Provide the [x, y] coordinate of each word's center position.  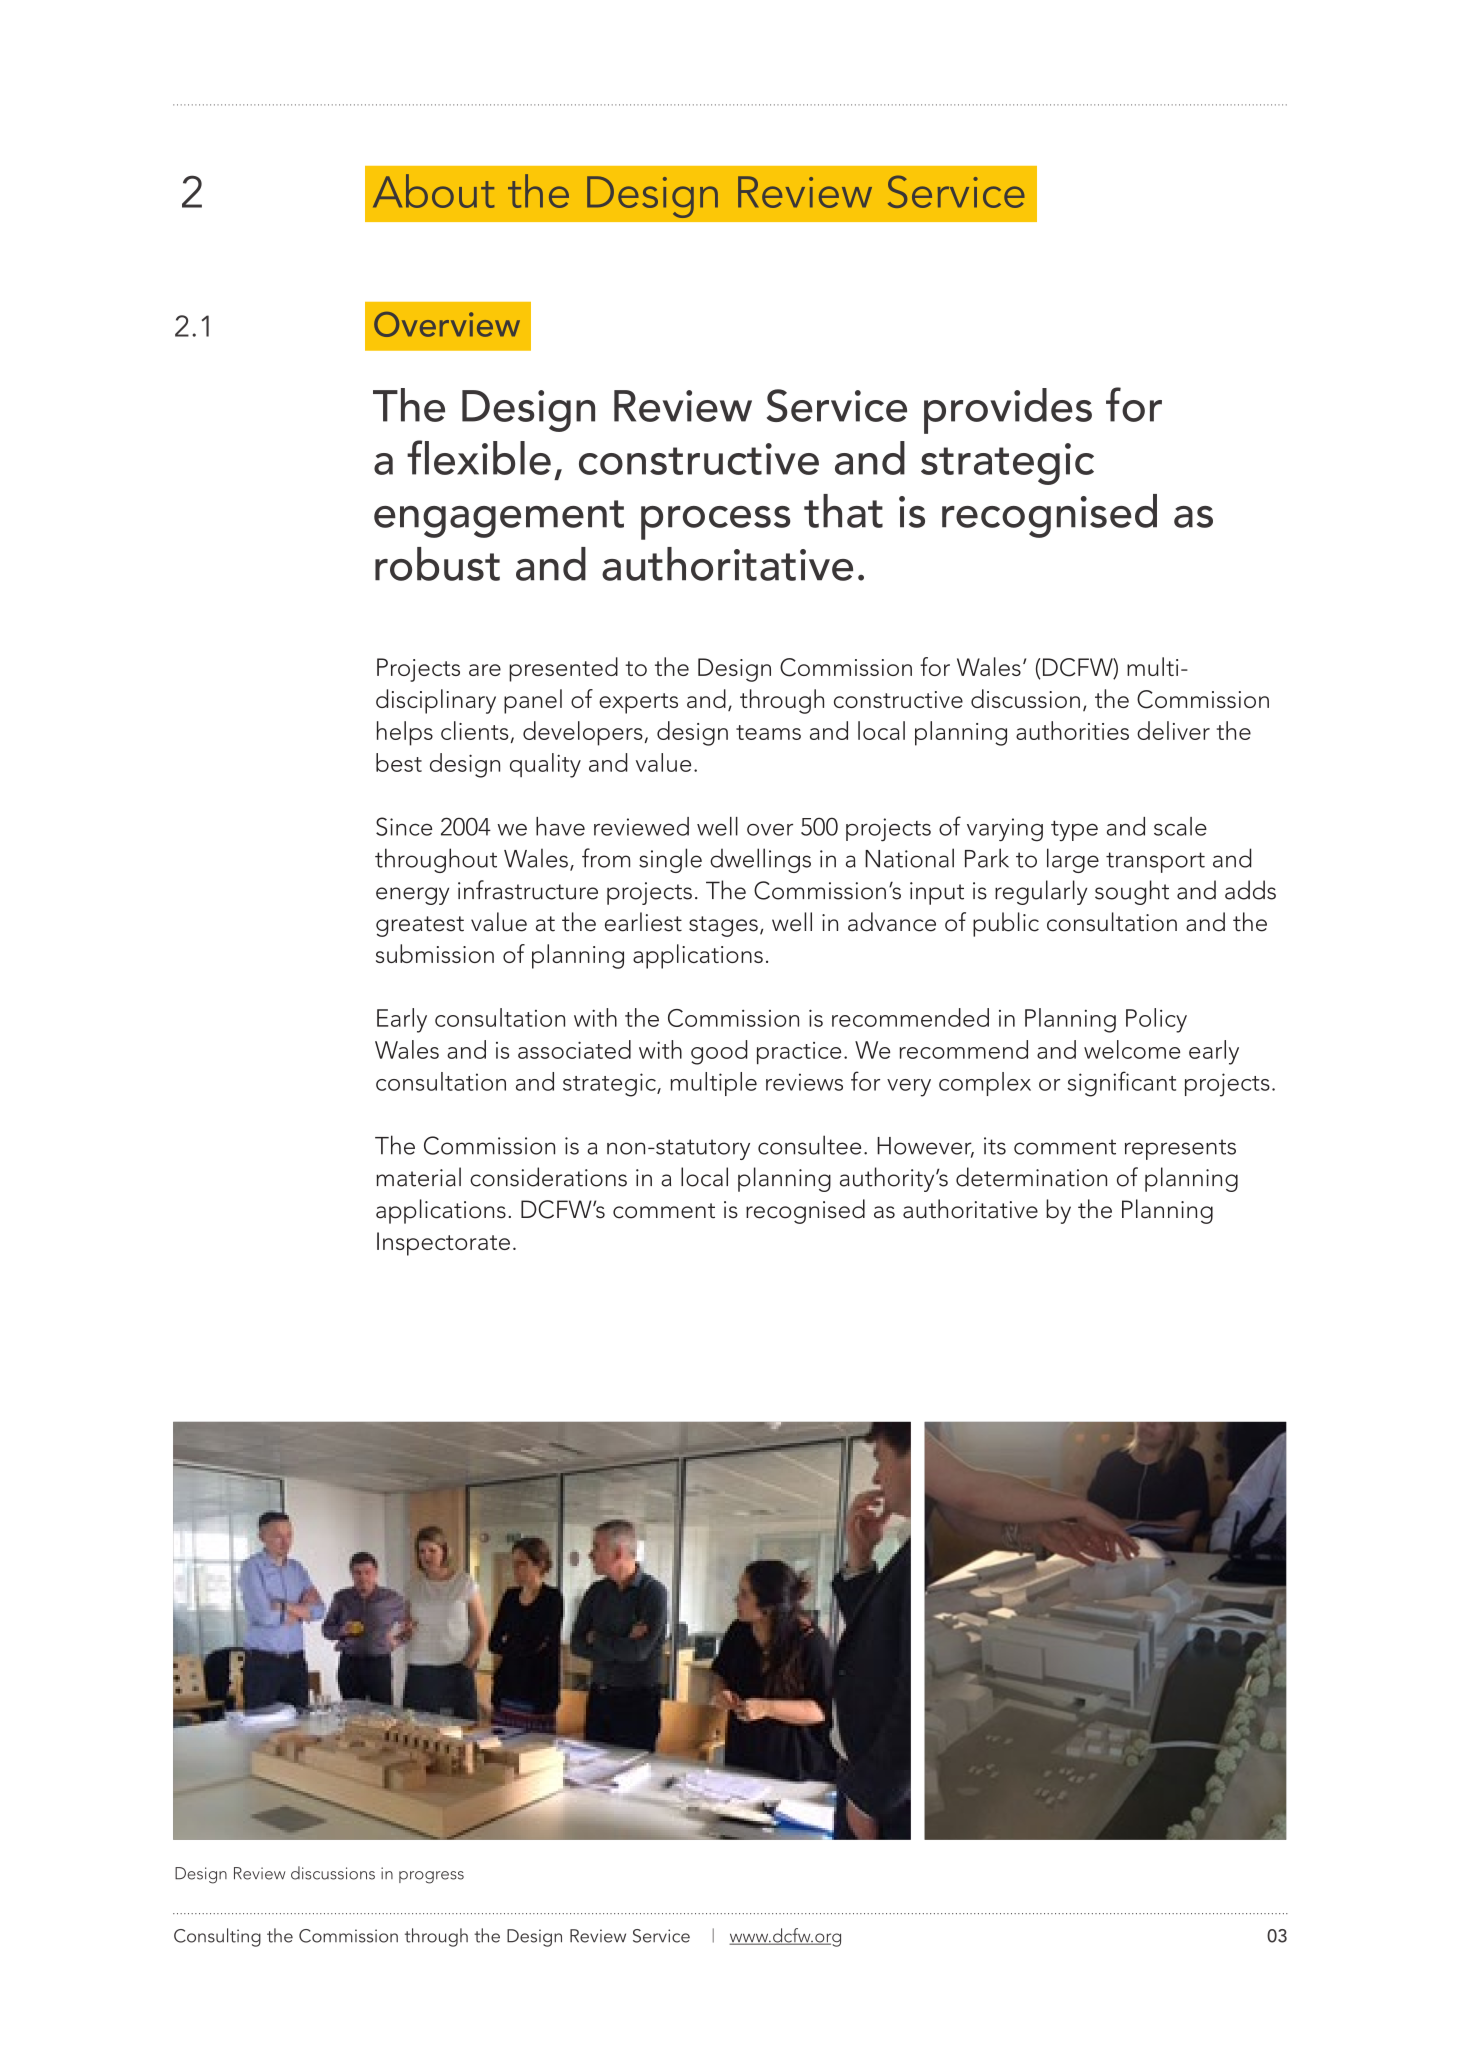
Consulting [217, 1937]
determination [1031, 1177]
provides [1008, 411]
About [433, 191]
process [716, 523]
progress [431, 1877]
